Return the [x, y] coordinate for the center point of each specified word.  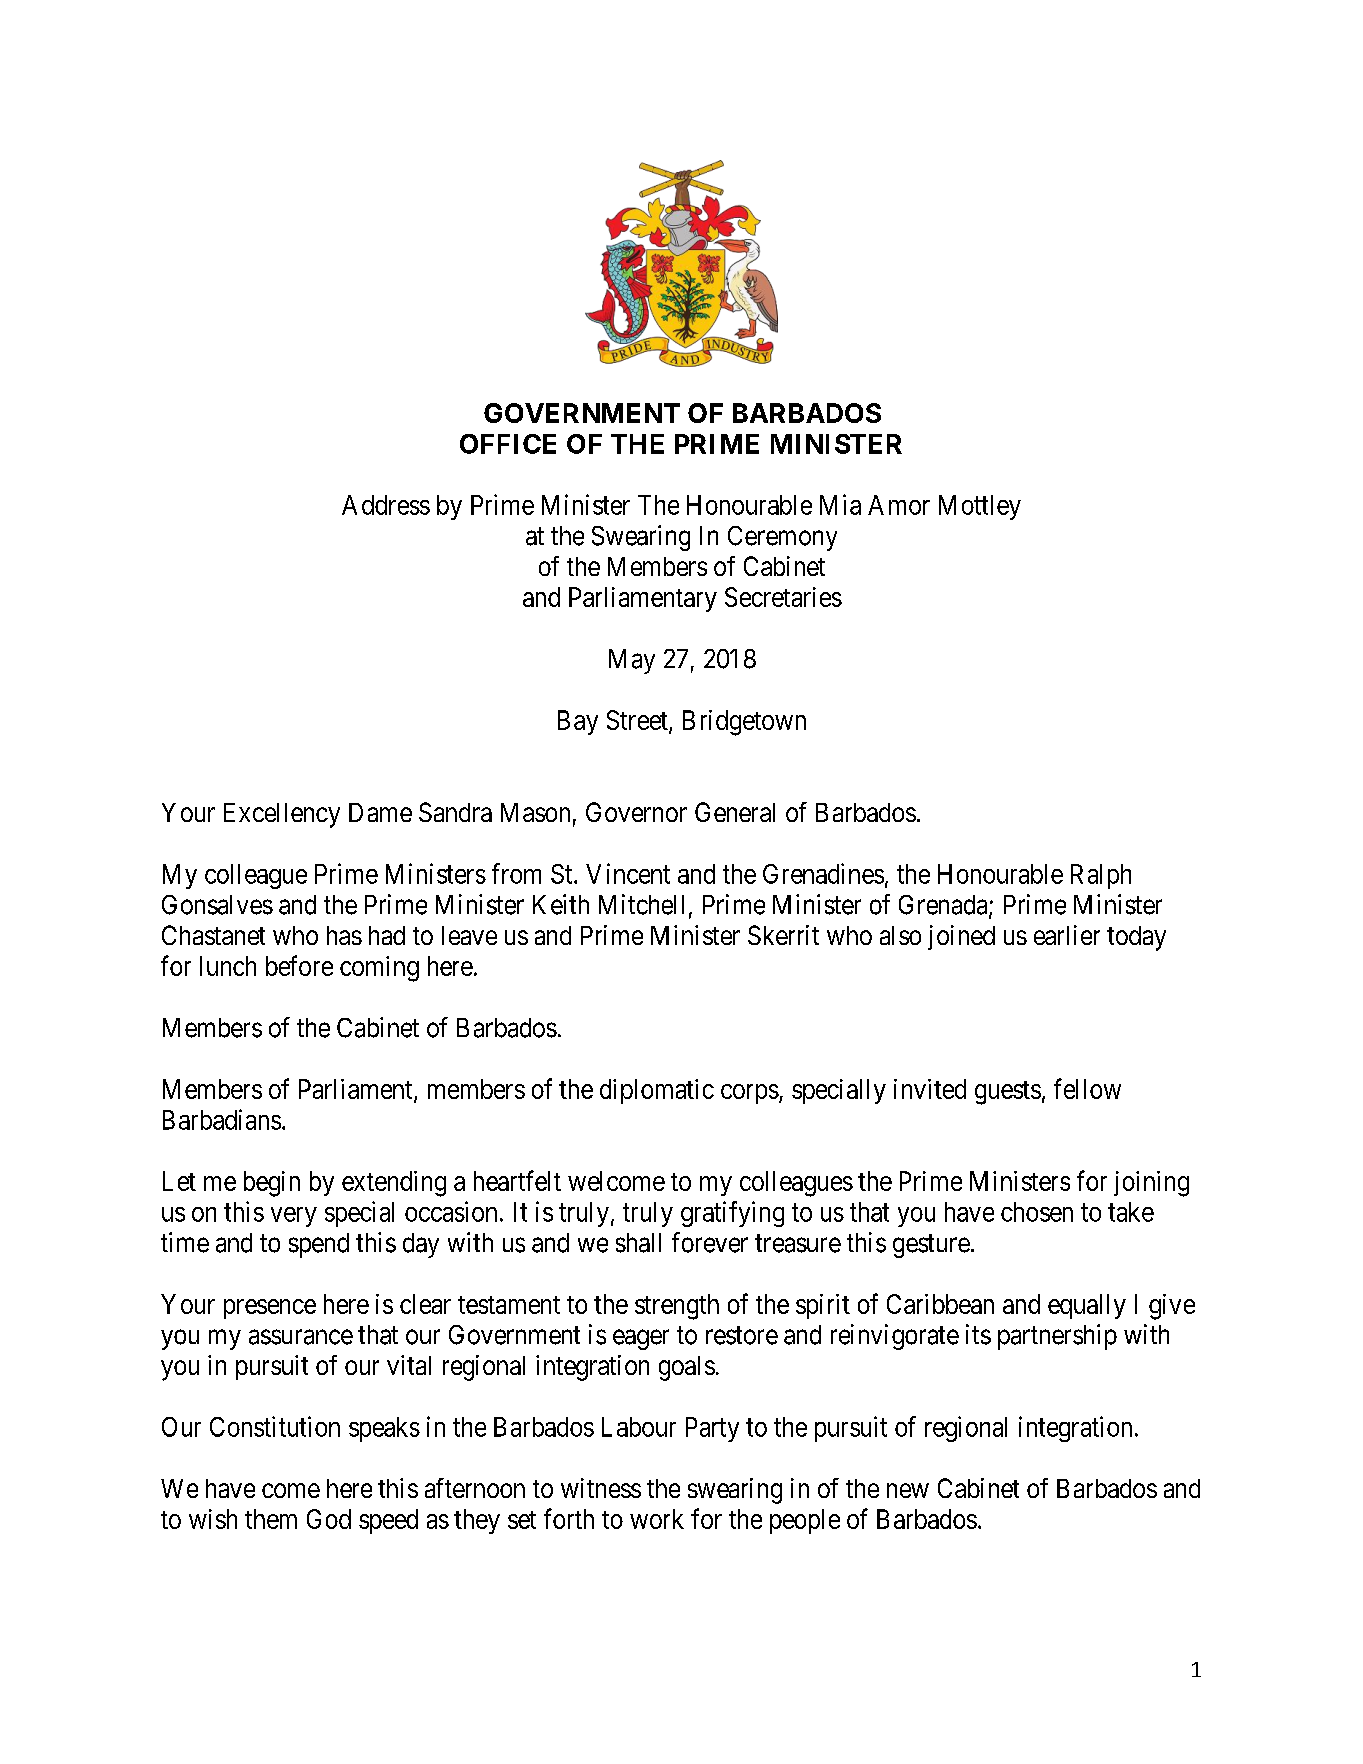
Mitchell [641, 904]
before [299, 965]
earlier [1067, 935]
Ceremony [782, 538]
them [271, 1519]
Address [386, 505]
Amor [899, 505]
